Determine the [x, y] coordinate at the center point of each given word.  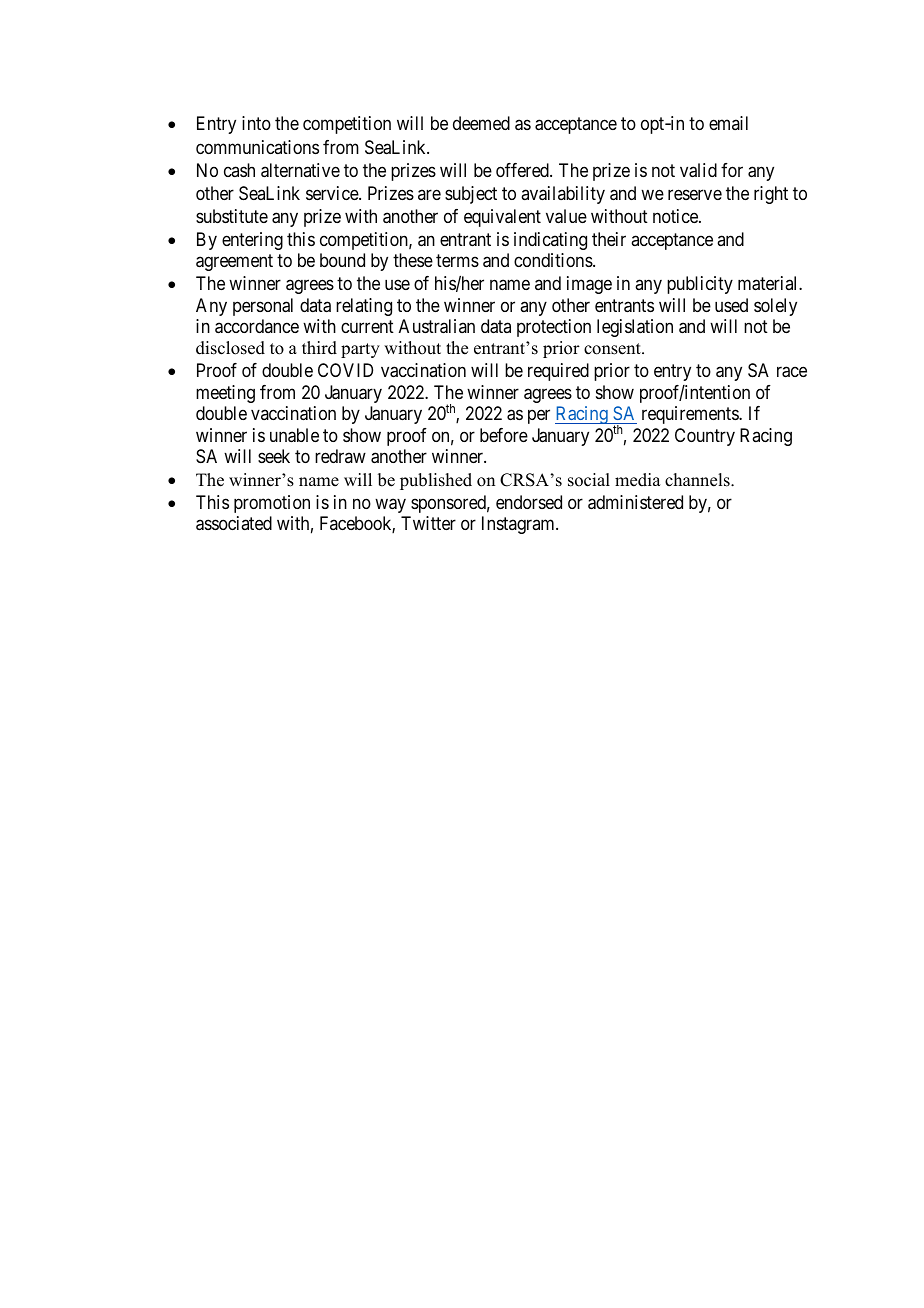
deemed [481, 123]
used [731, 305]
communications [257, 147]
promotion [272, 504]
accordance [257, 326]
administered [635, 502]
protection [554, 328]
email [728, 123]
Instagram [519, 525]
